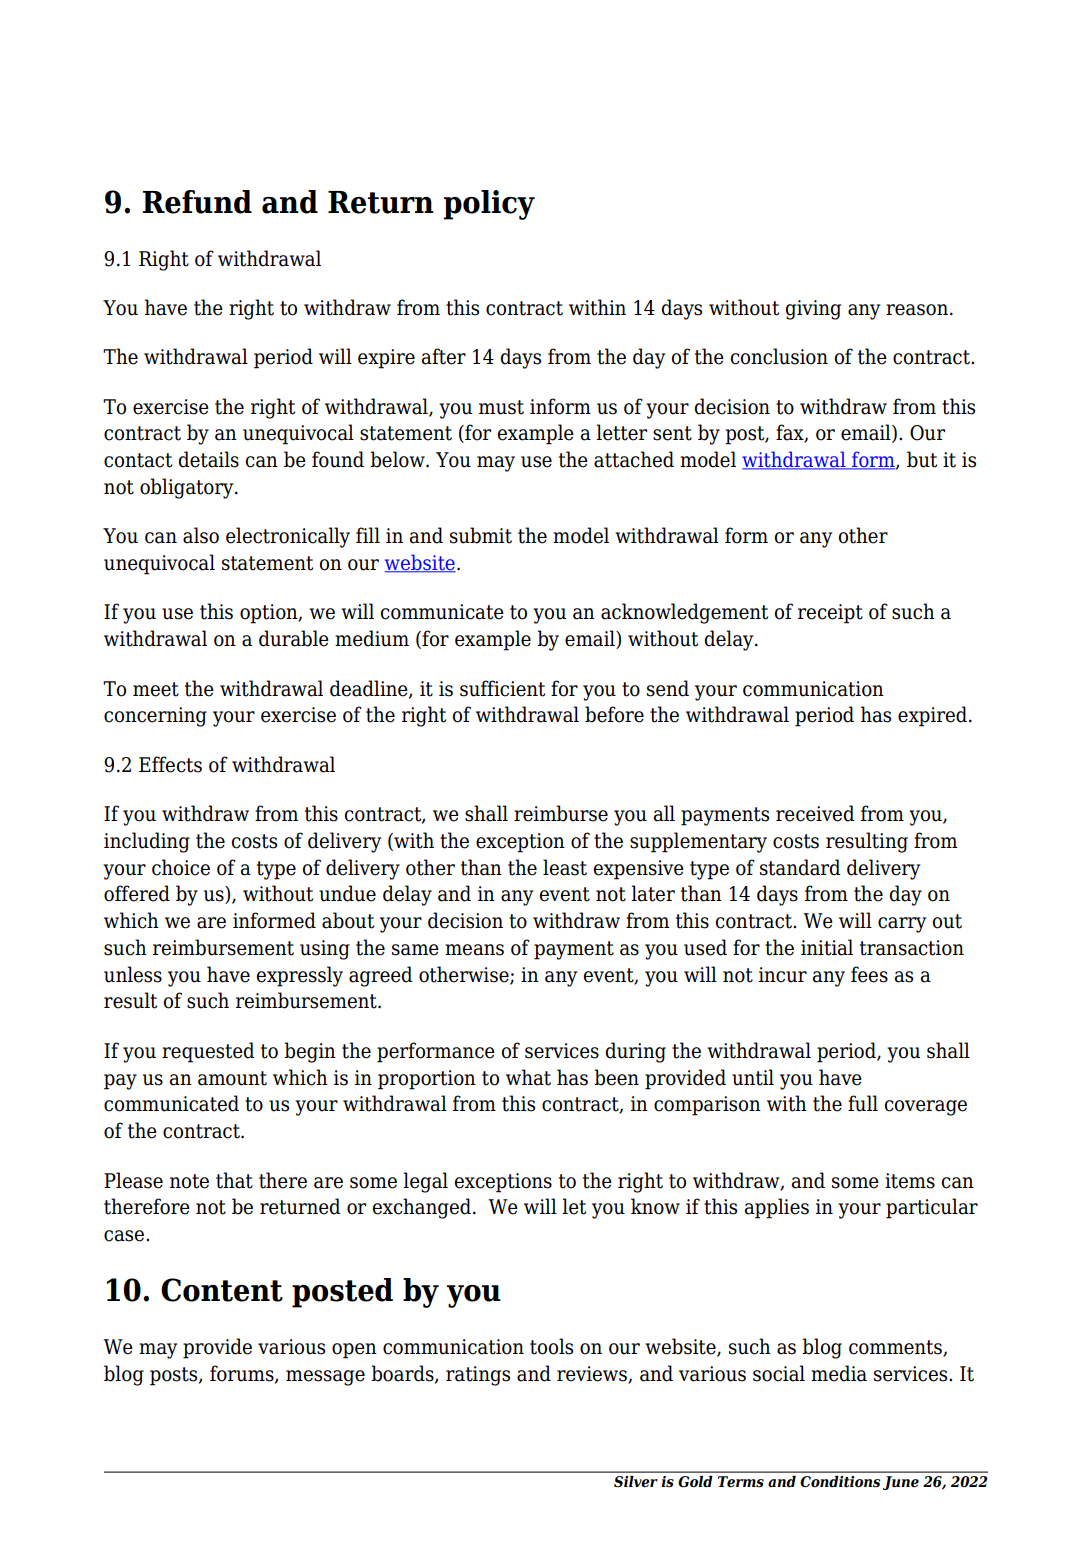 The image size is (1092, 1544). What do you see at coordinates (863, 1103) in the screenshot?
I see `full` at bounding box center [863, 1103].
